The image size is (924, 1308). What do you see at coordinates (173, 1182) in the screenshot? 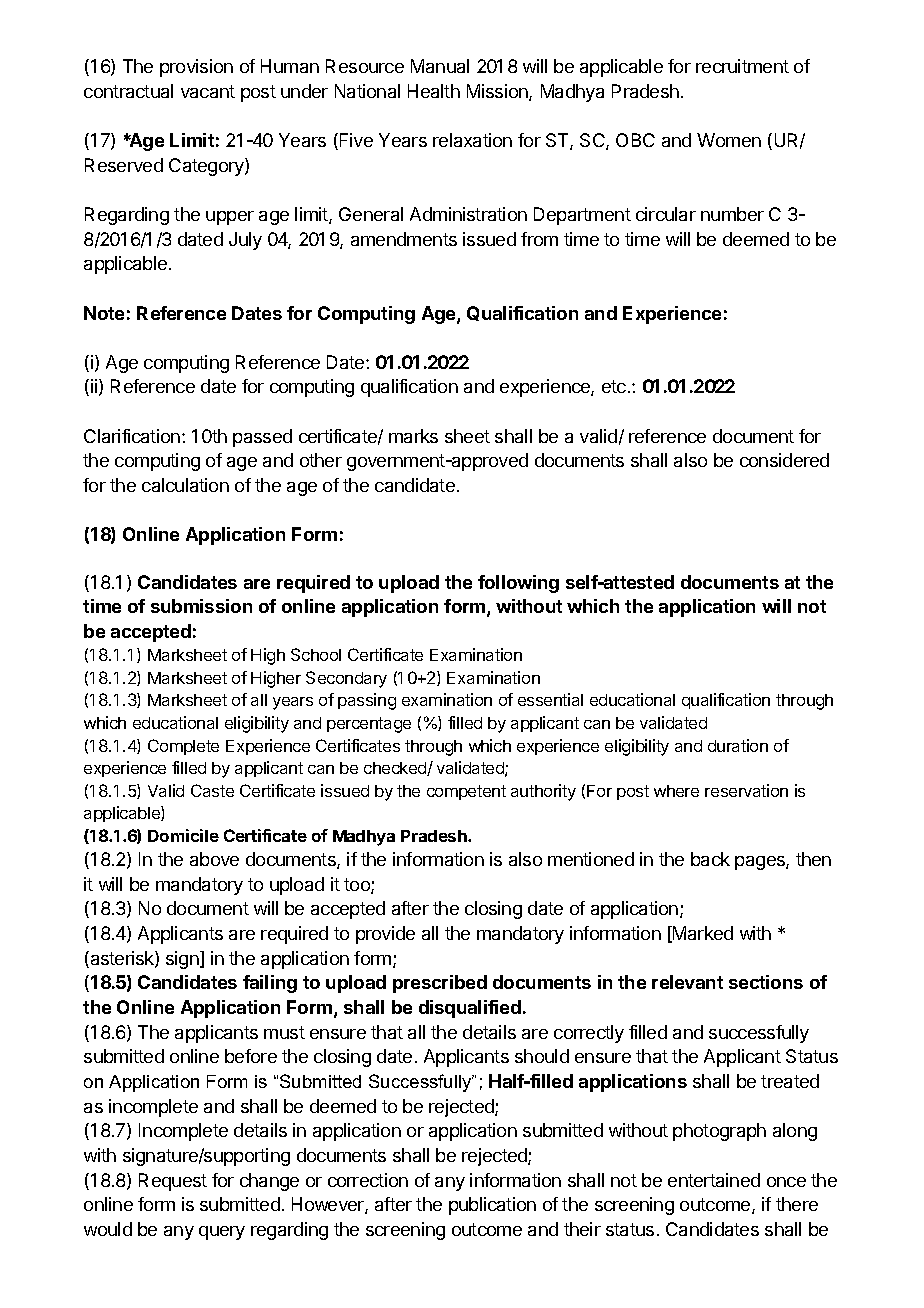
I see `Request` at bounding box center [173, 1182].
